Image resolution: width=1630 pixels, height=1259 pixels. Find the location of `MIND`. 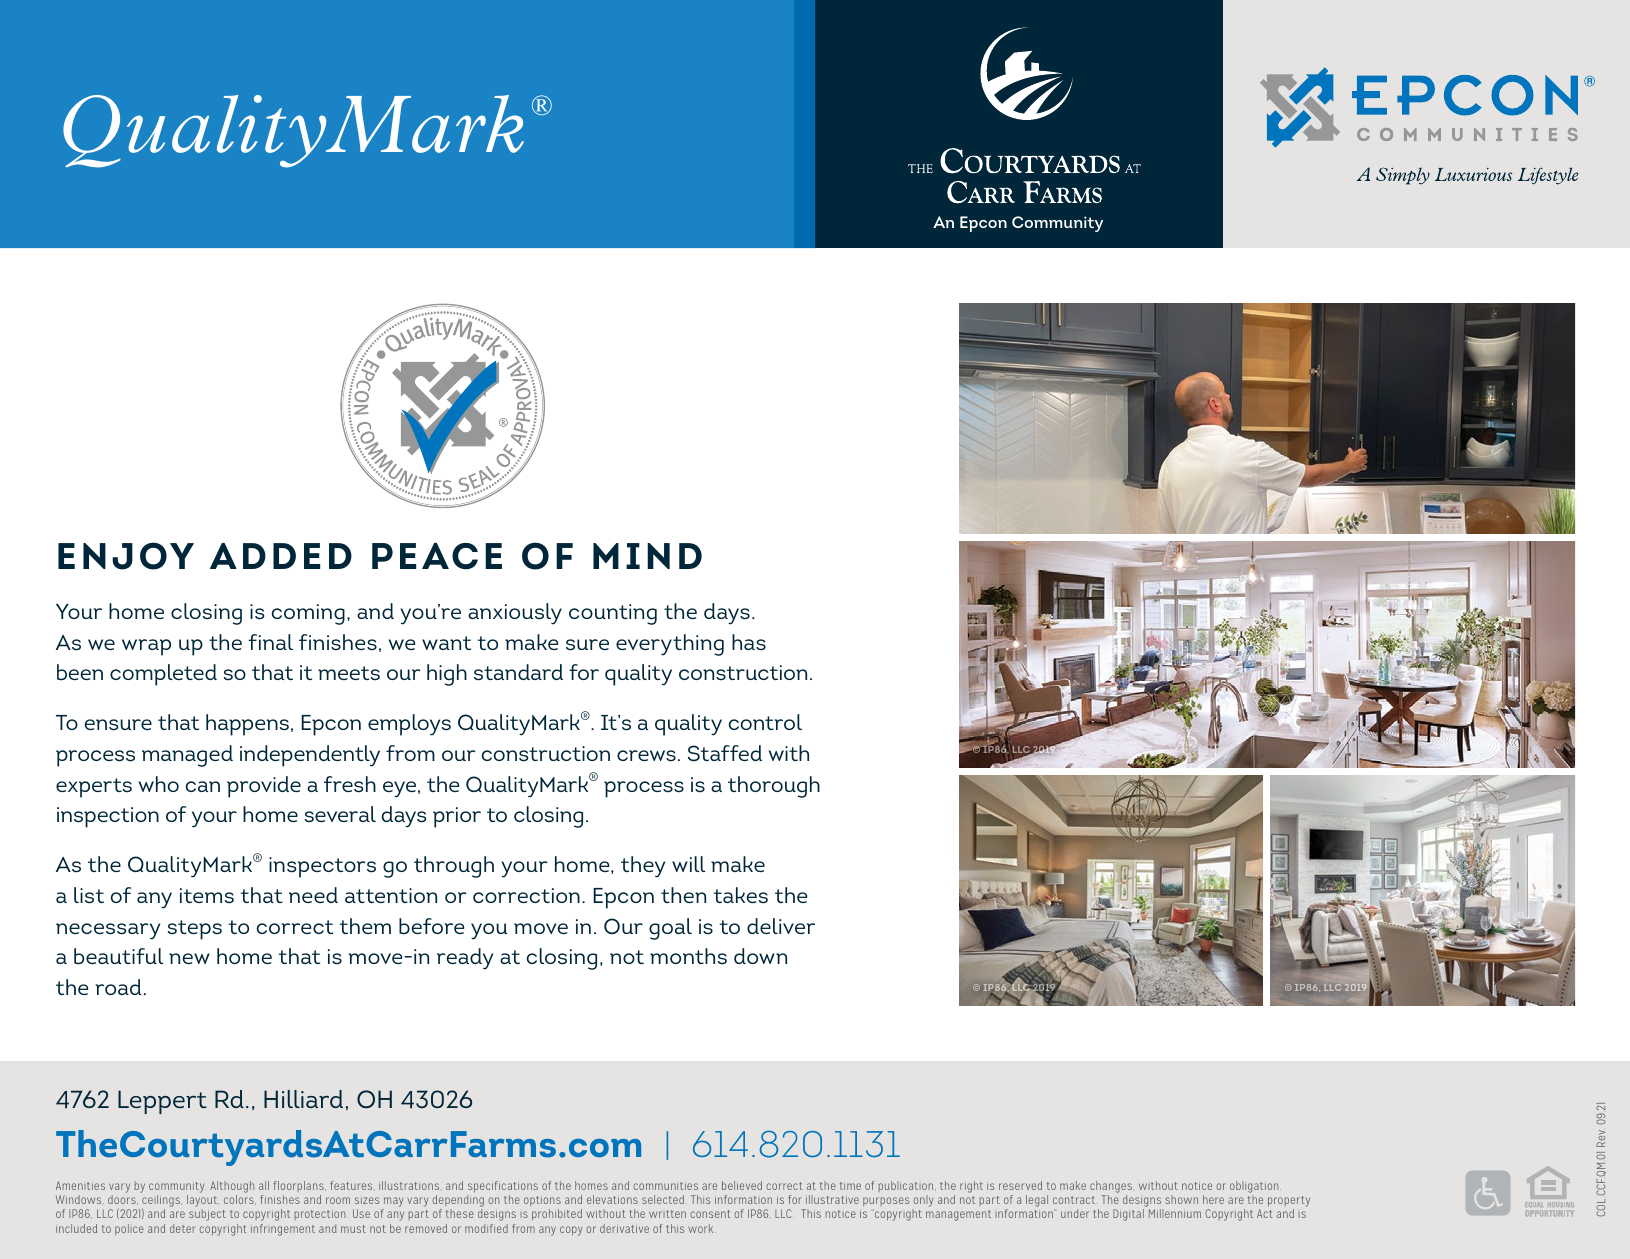

MIND is located at coordinates (647, 556).
